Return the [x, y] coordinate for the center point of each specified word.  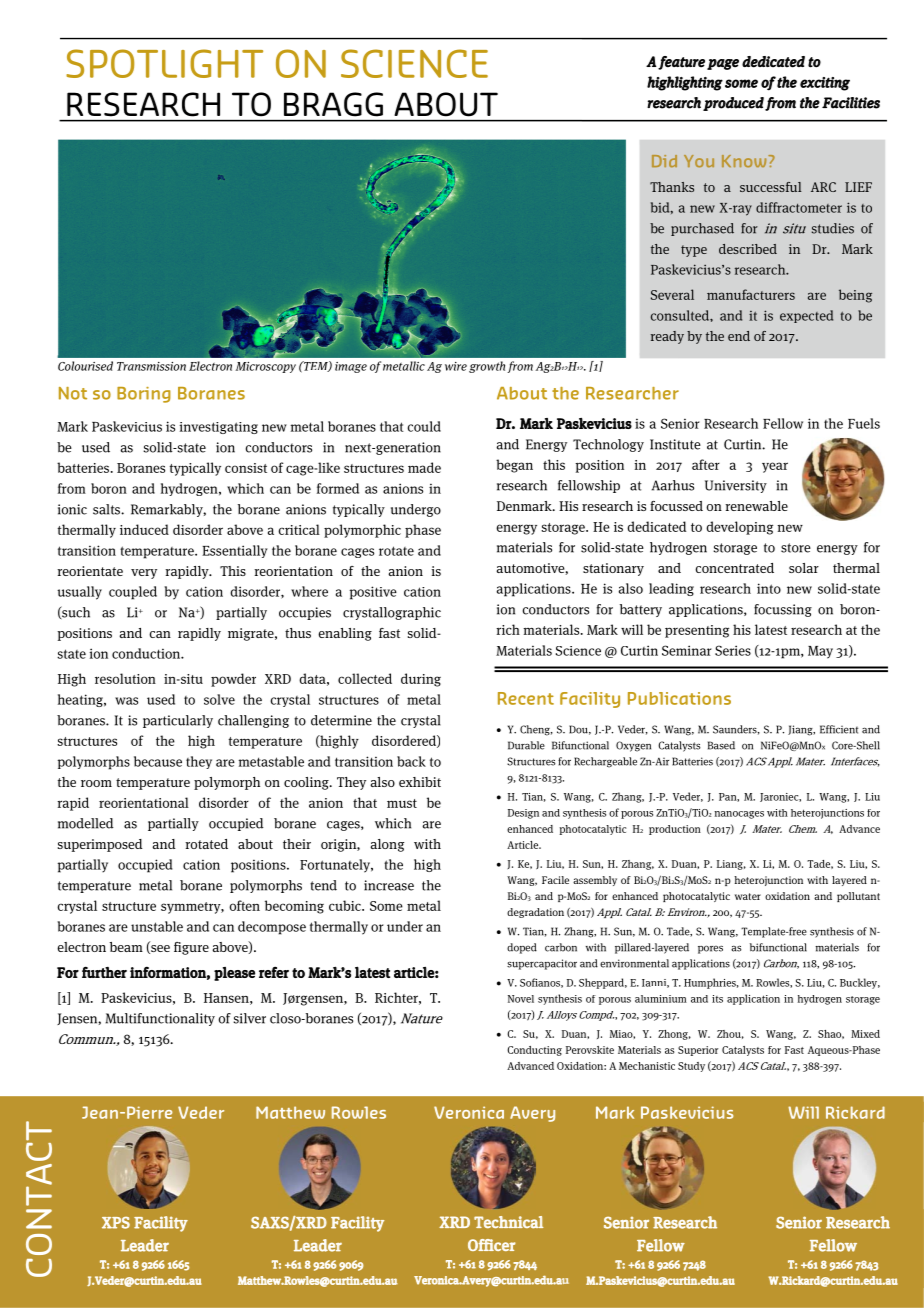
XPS [116, 1223]
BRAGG [333, 104]
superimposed [100, 845]
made [424, 467]
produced [733, 104]
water [748, 896]
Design [523, 814]
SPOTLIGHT [164, 63]
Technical [508, 1222]
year [775, 467]
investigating [219, 428]
